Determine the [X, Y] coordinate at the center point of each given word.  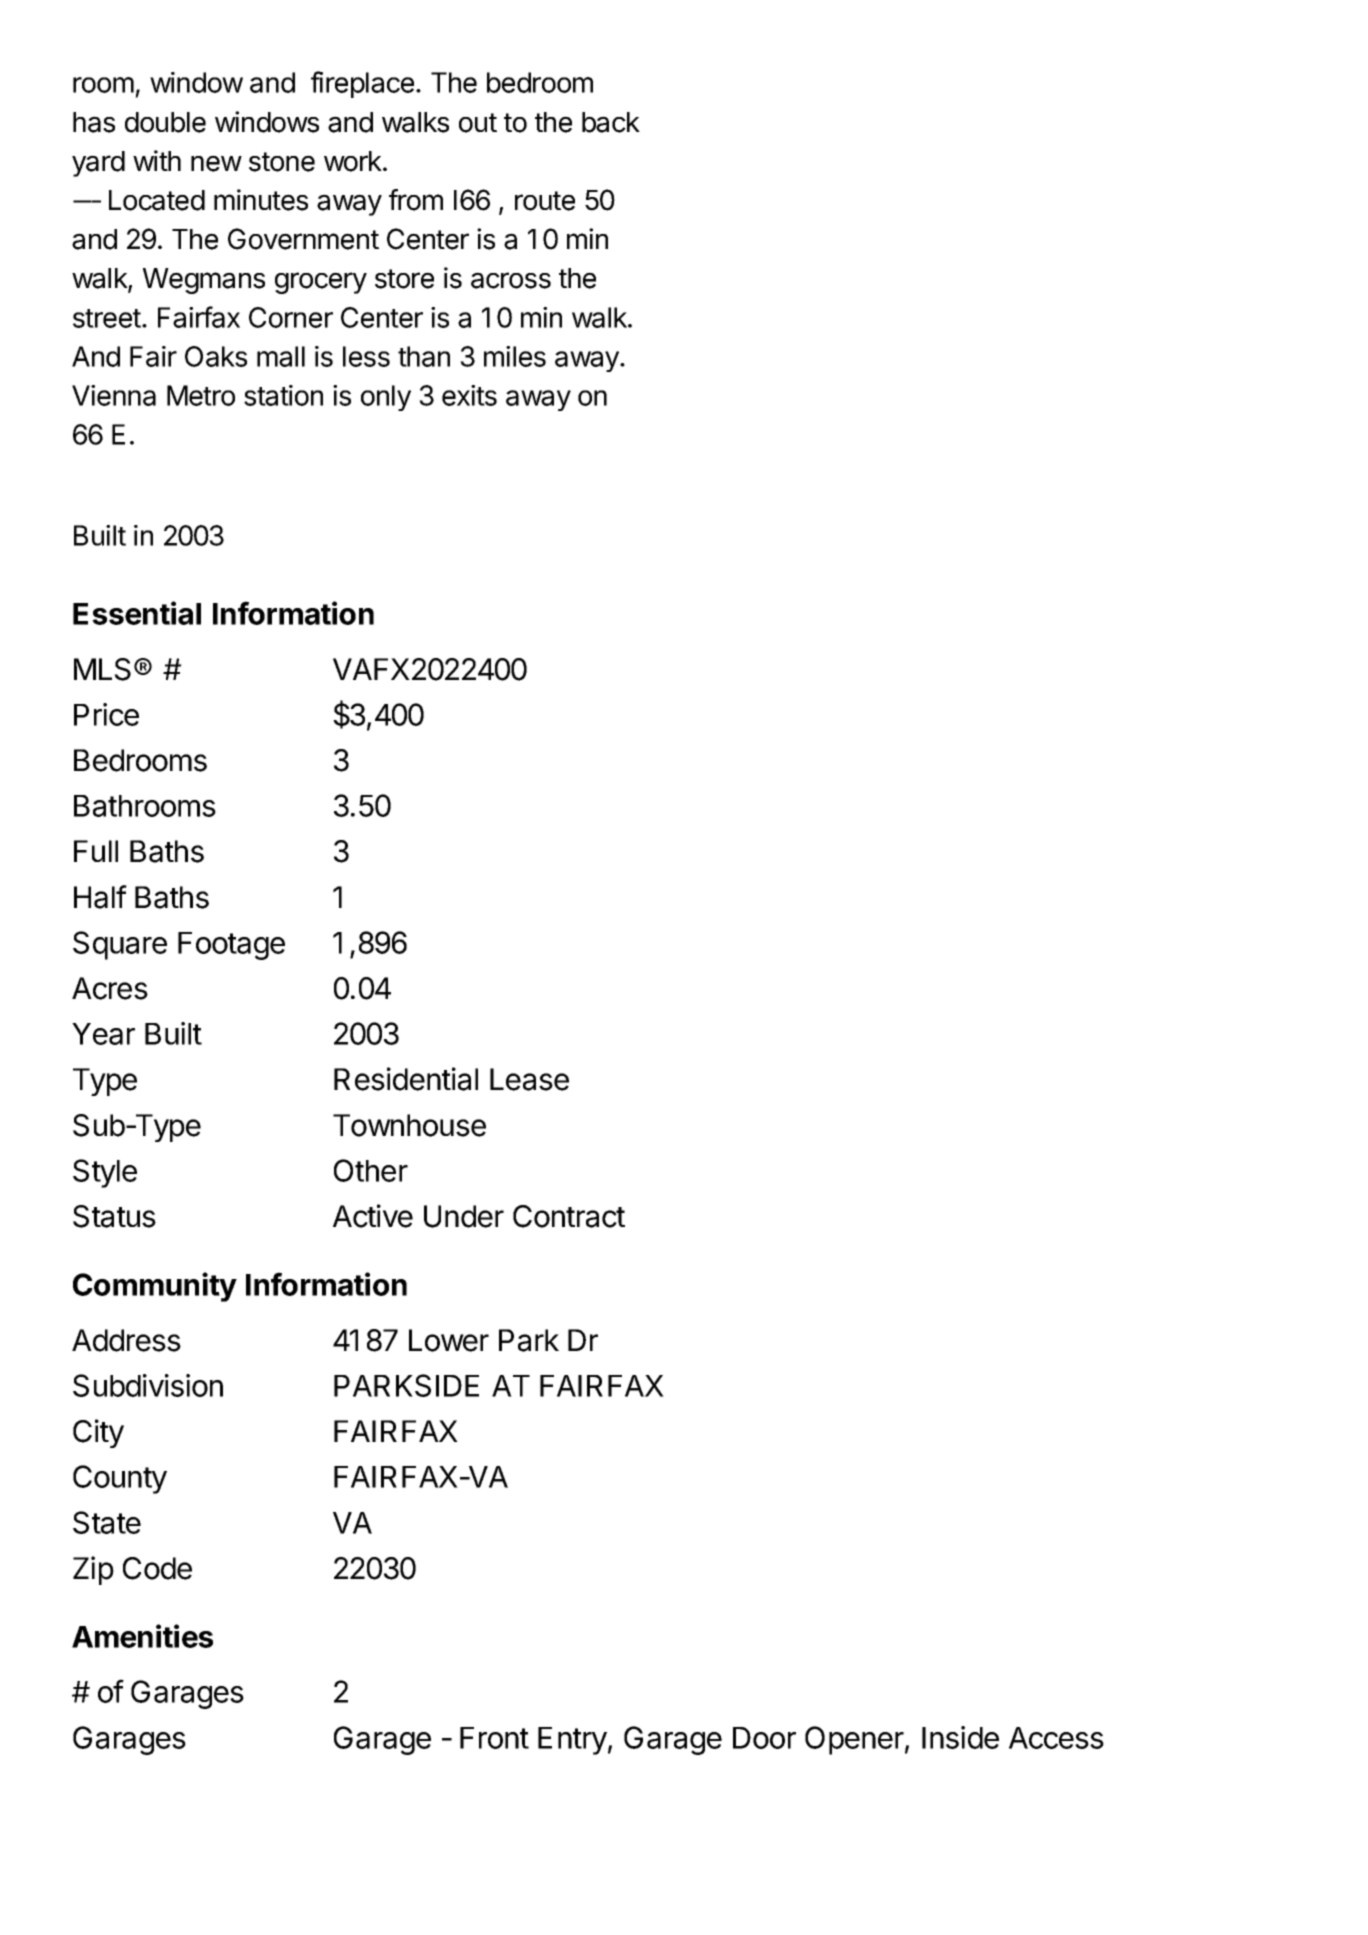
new [216, 163]
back [611, 122]
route [545, 201]
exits [469, 395]
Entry [572, 1741]
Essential [137, 613]
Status [114, 1216]
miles [515, 356]
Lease [529, 1079]
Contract [569, 1216]
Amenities [142, 1636]
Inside [960, 1737]
